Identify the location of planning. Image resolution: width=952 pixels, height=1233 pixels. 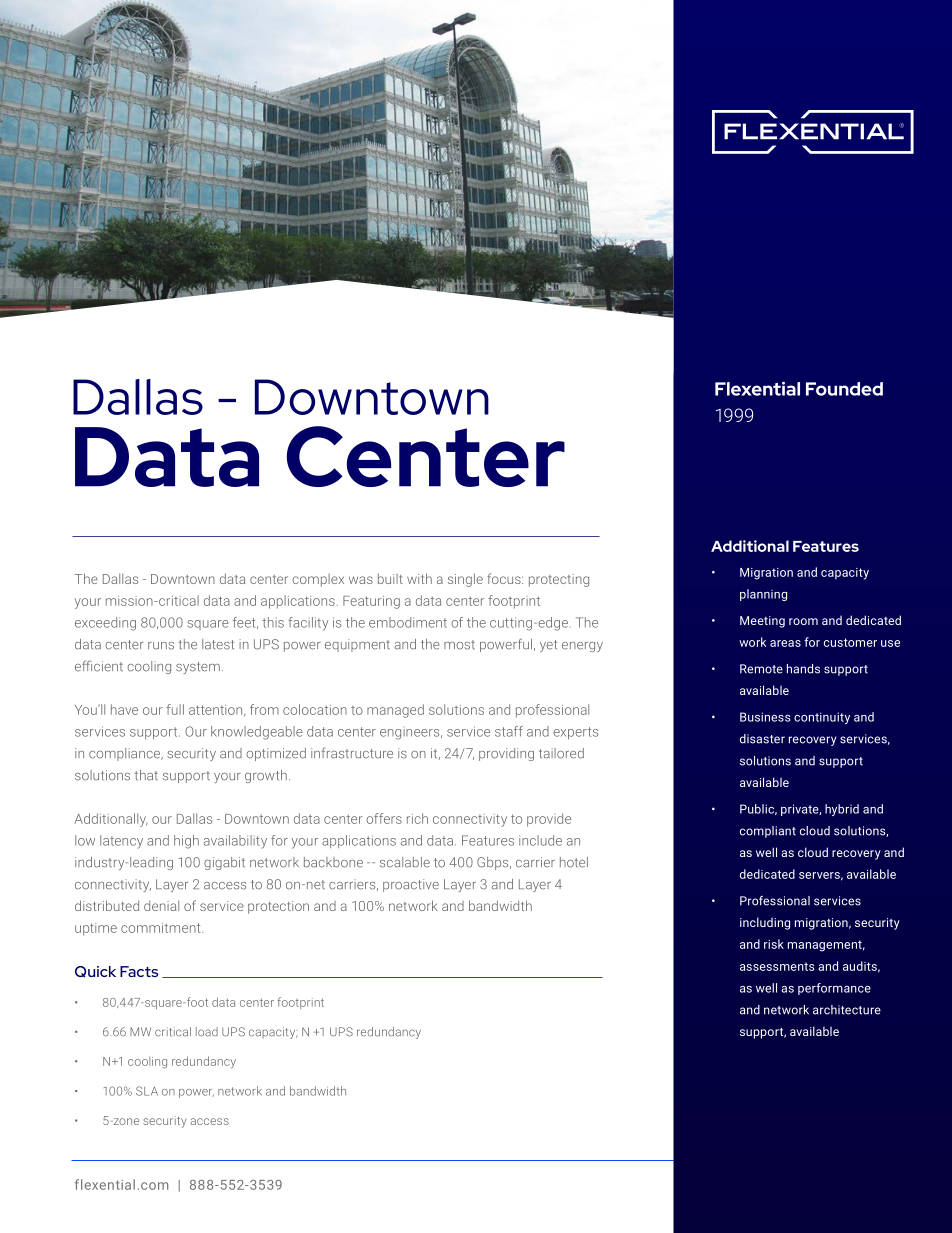
(763, 595).
